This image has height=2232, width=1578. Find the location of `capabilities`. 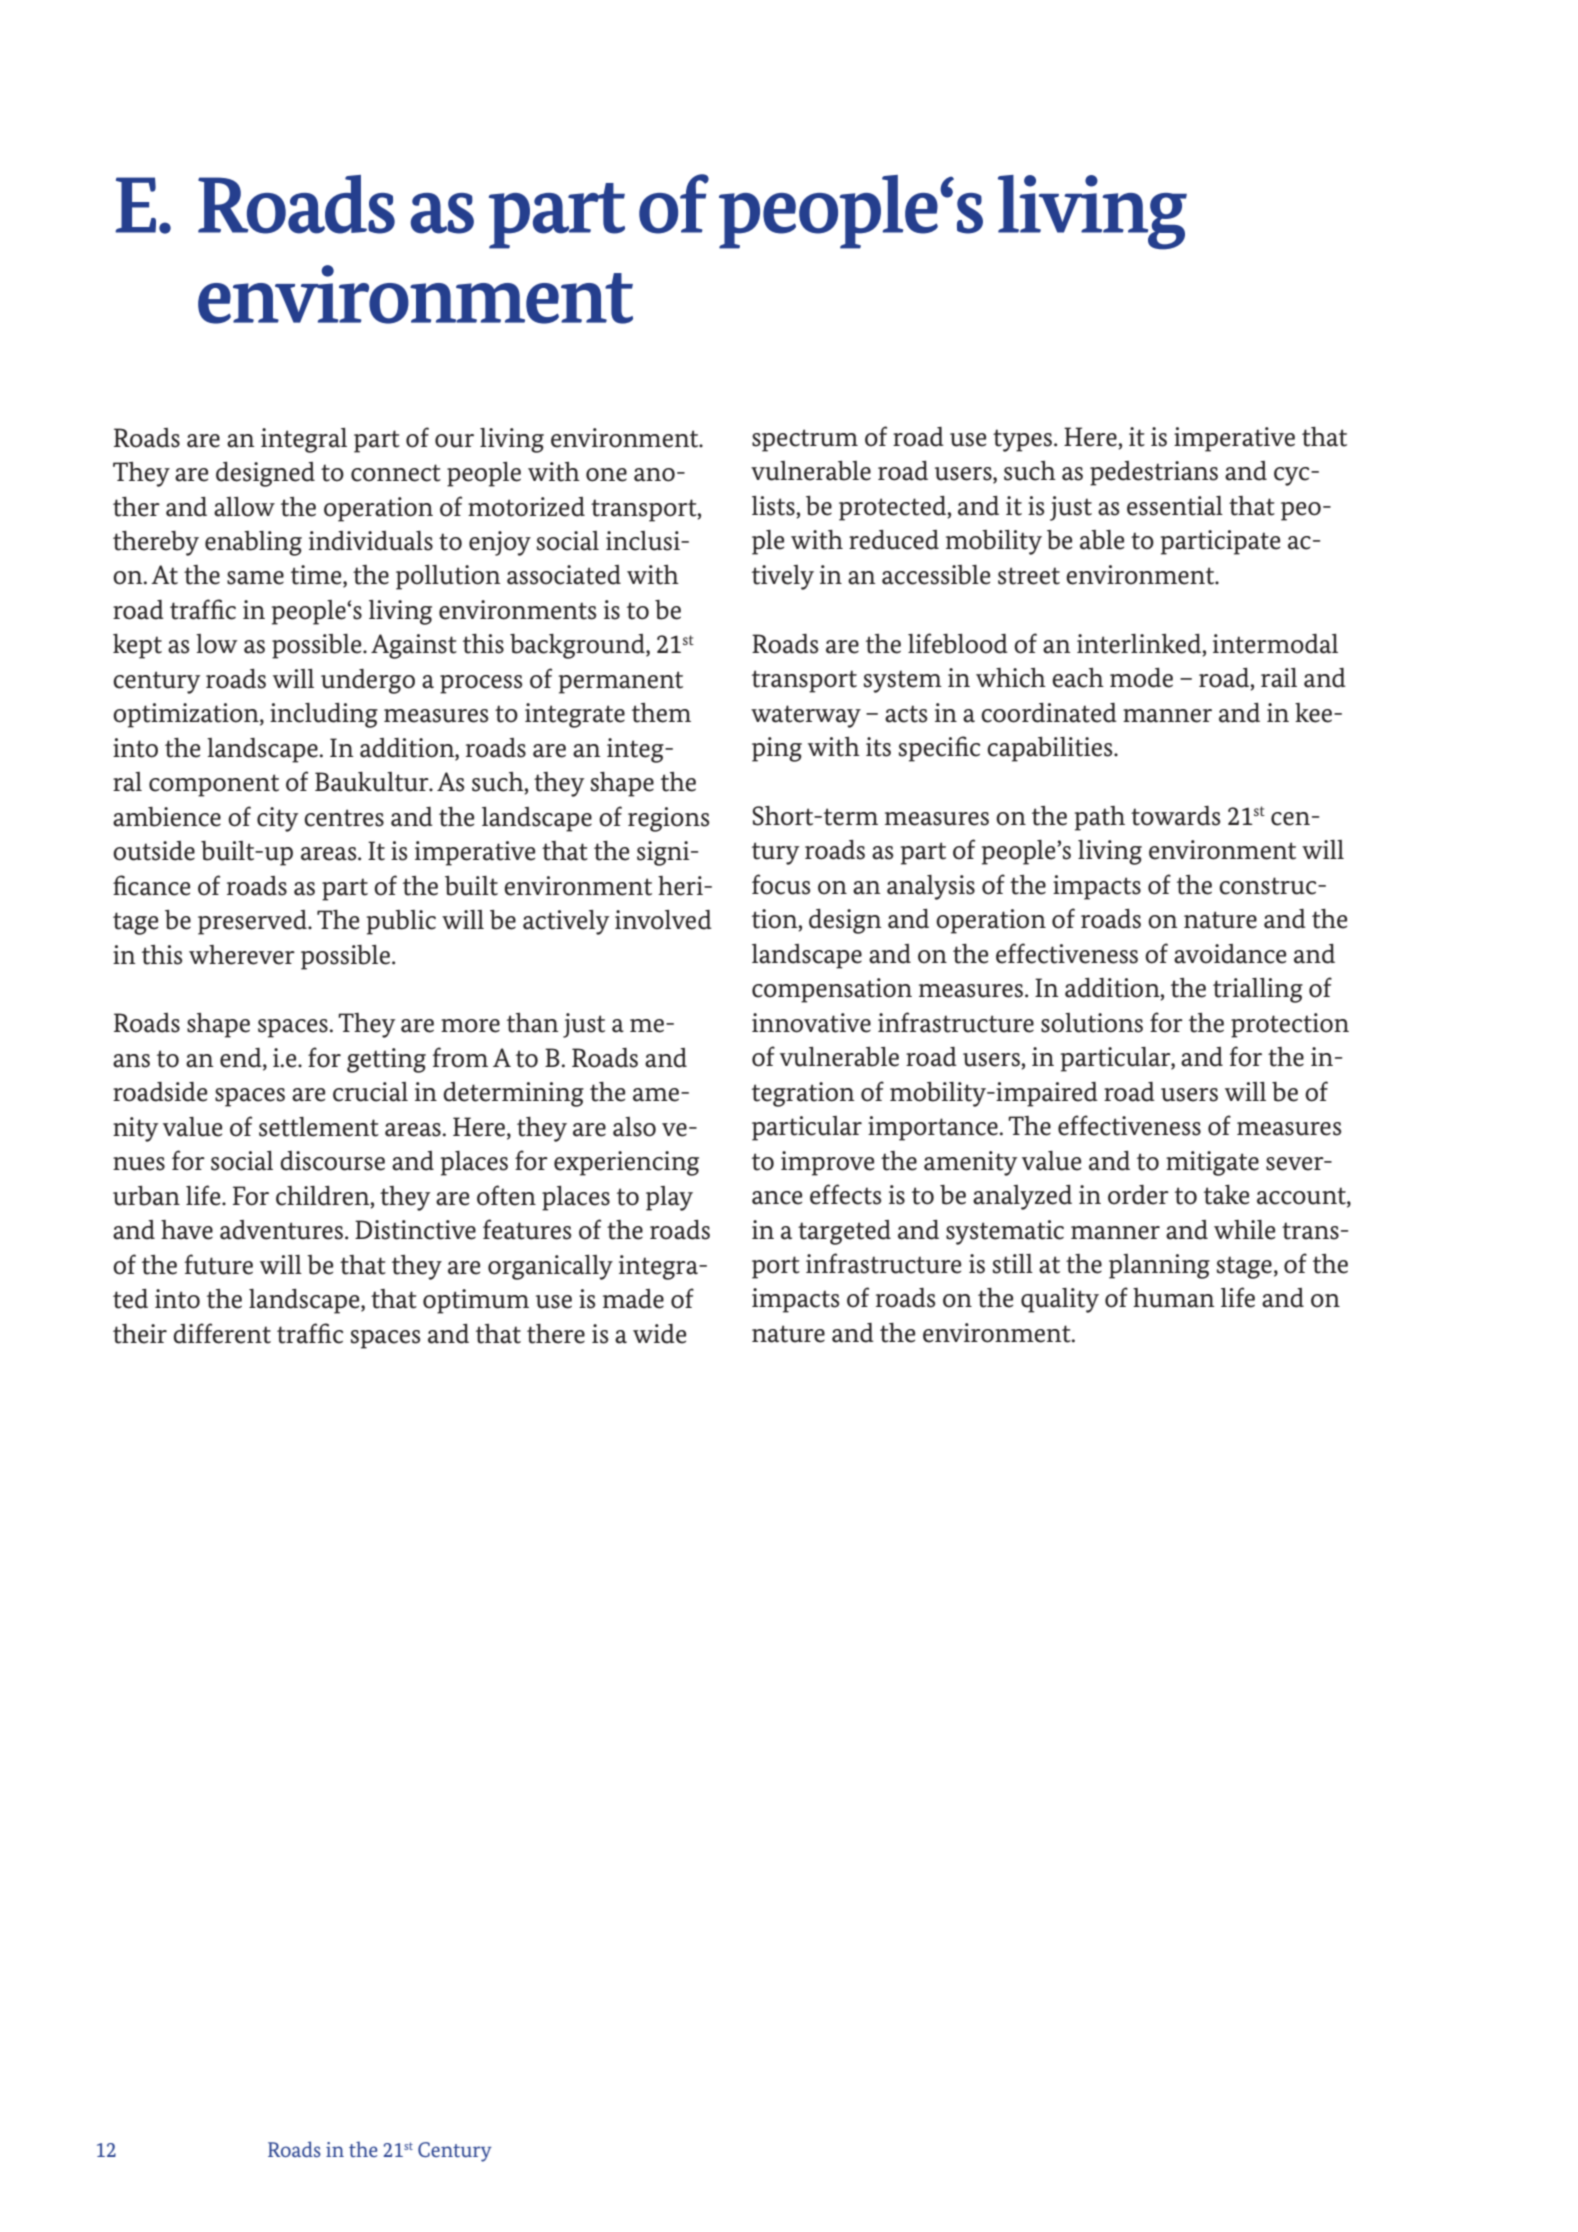

capabilities is located at coordinates (1051, 749).
